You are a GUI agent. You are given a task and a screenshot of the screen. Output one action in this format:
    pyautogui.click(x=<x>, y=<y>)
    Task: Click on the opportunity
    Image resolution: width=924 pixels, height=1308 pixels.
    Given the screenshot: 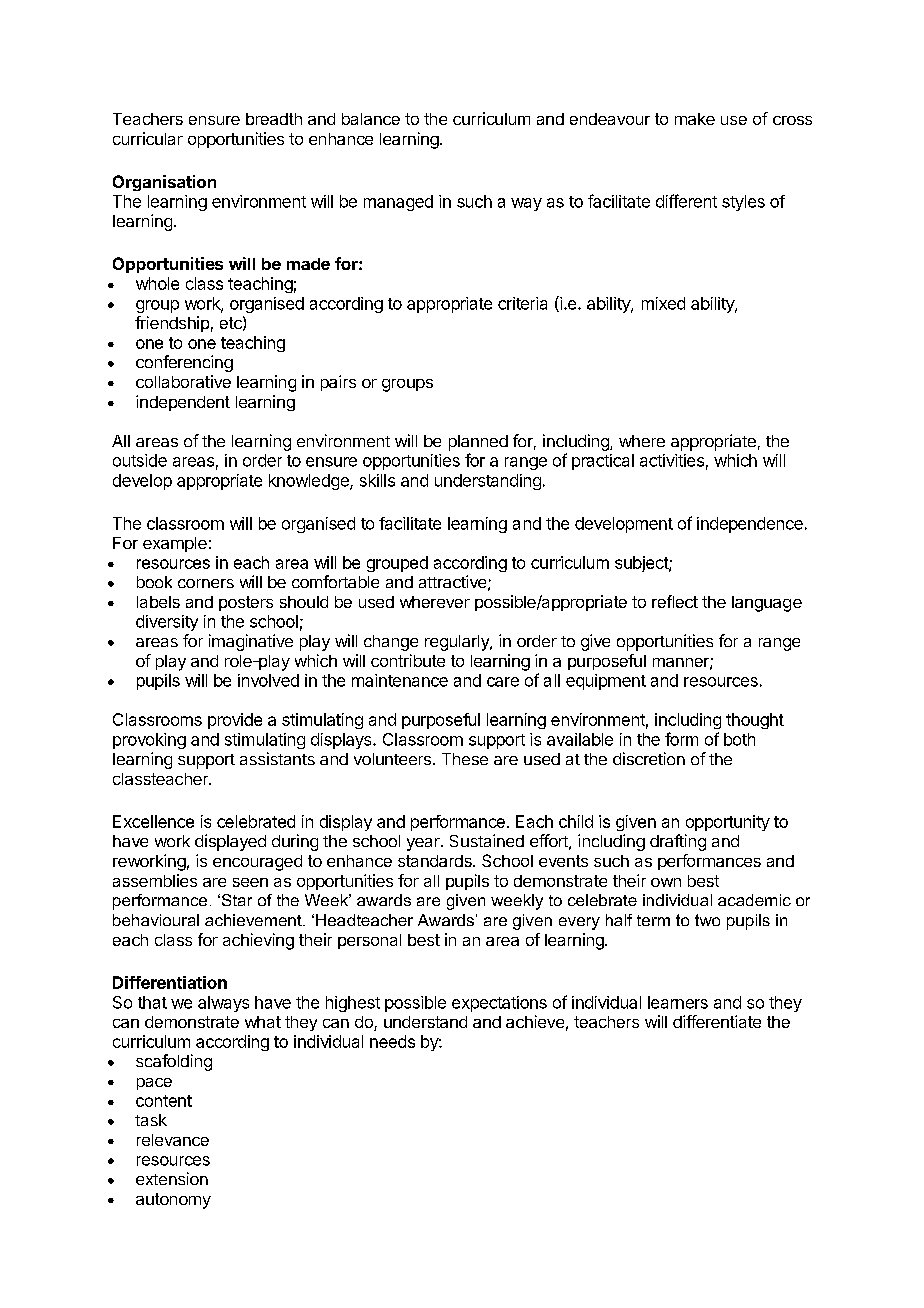 What is the action you would take?
    pyautogui.click(x=728, y=823)
